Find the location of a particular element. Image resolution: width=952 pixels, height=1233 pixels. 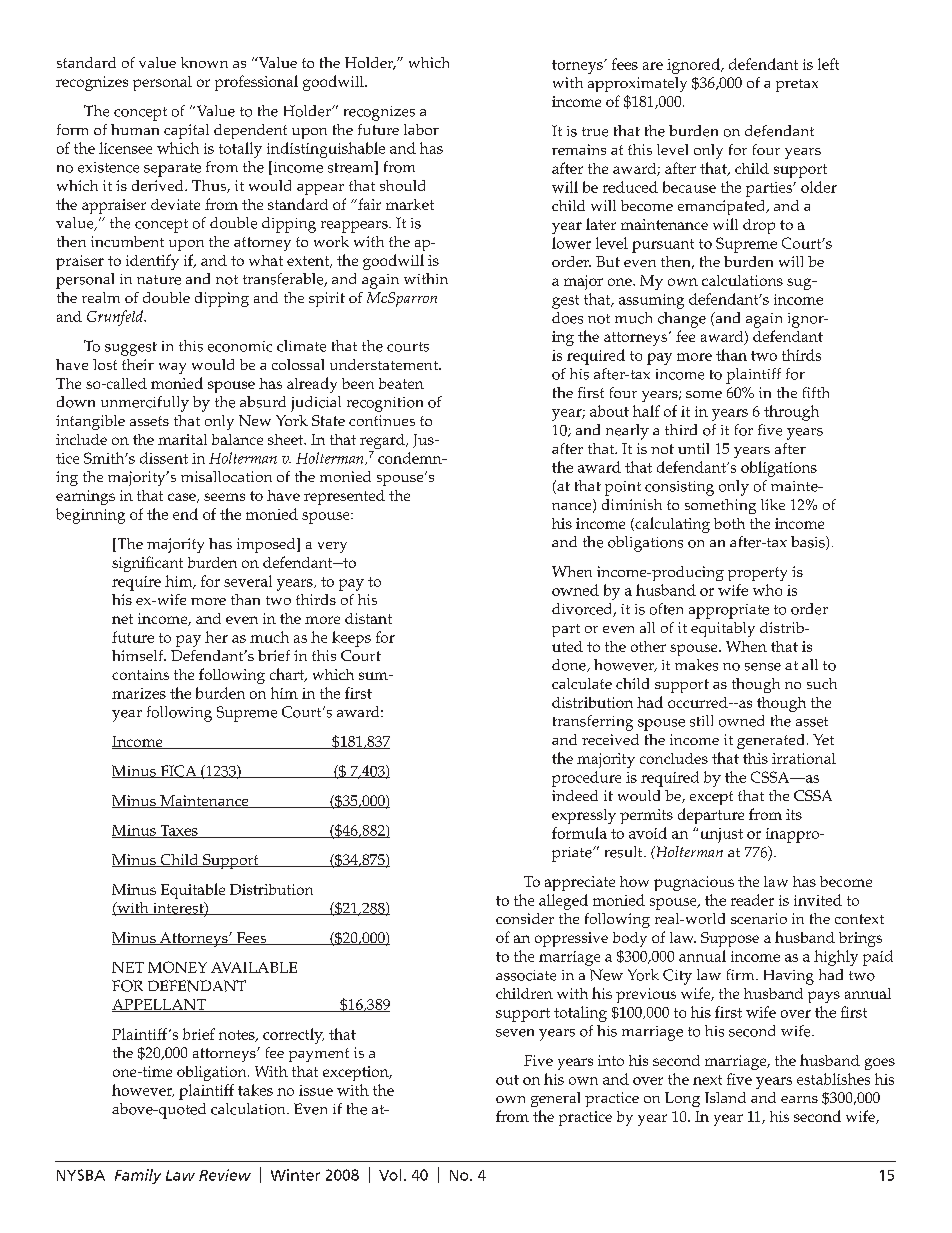

irrational is located at coordinates (804, 758).
